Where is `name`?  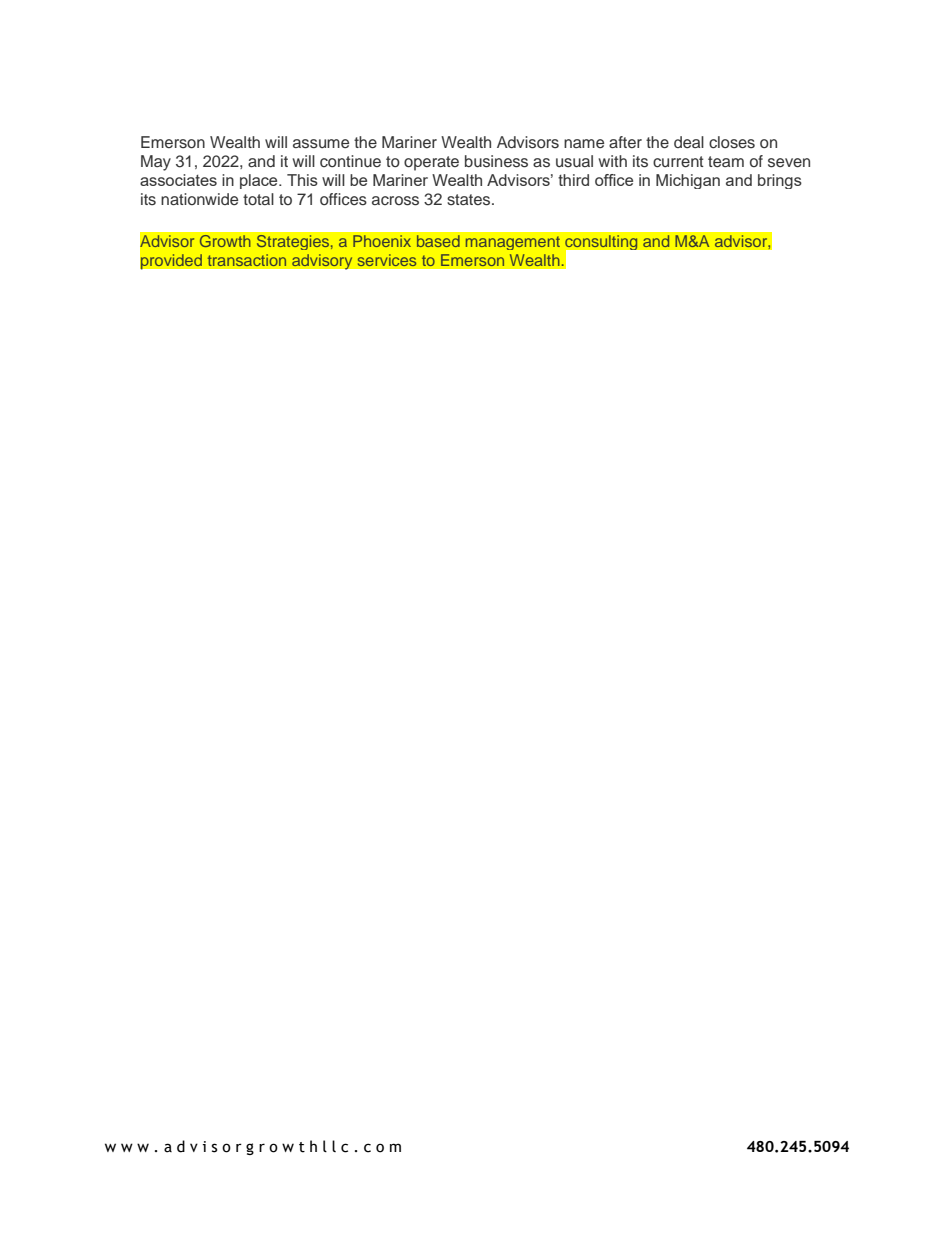 name is located at coordinates (584, 143).
